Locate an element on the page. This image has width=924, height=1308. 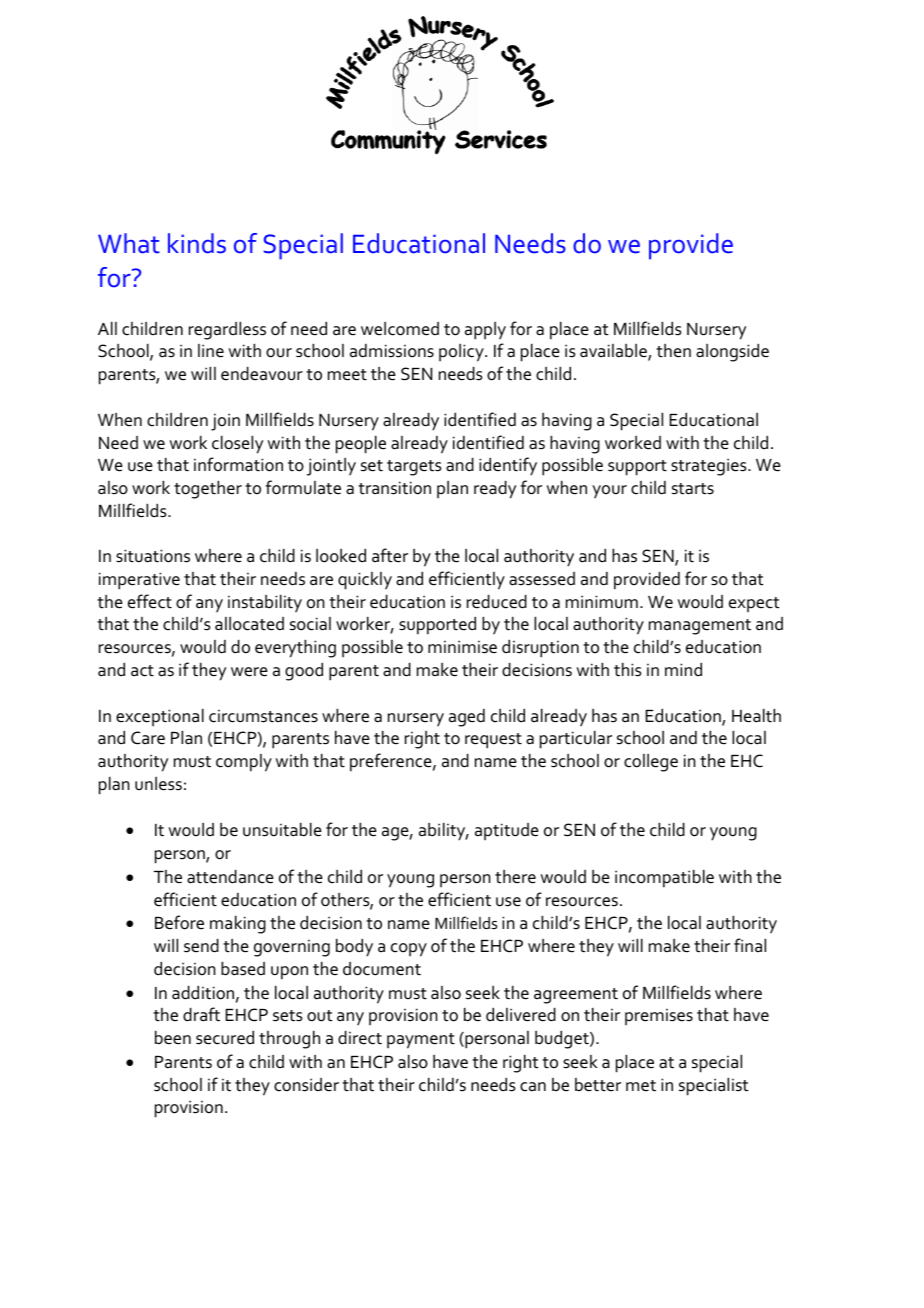
welcomed is located at coordinates (400, 329).
